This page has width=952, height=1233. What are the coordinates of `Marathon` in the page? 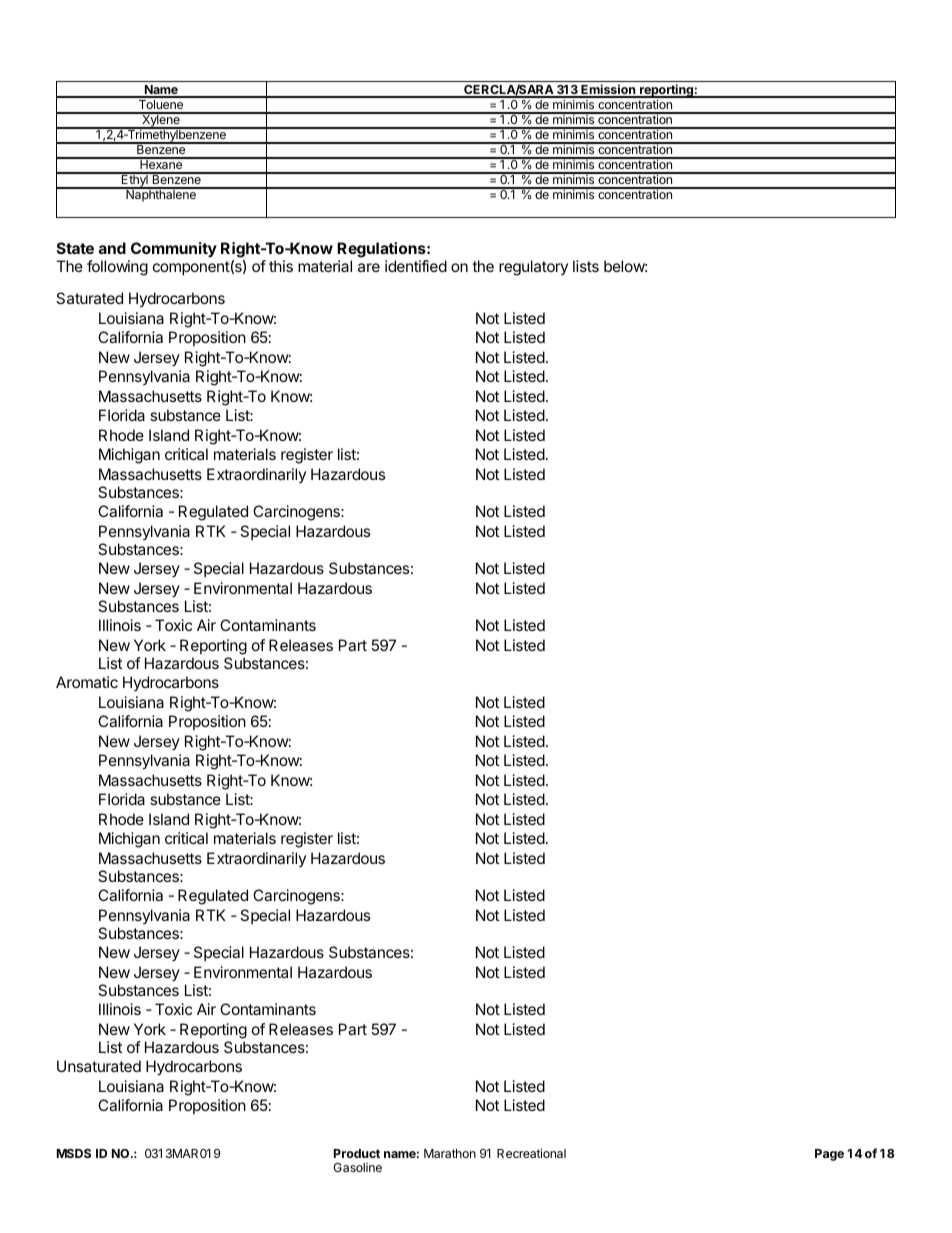 It's located at (450, 1153).
